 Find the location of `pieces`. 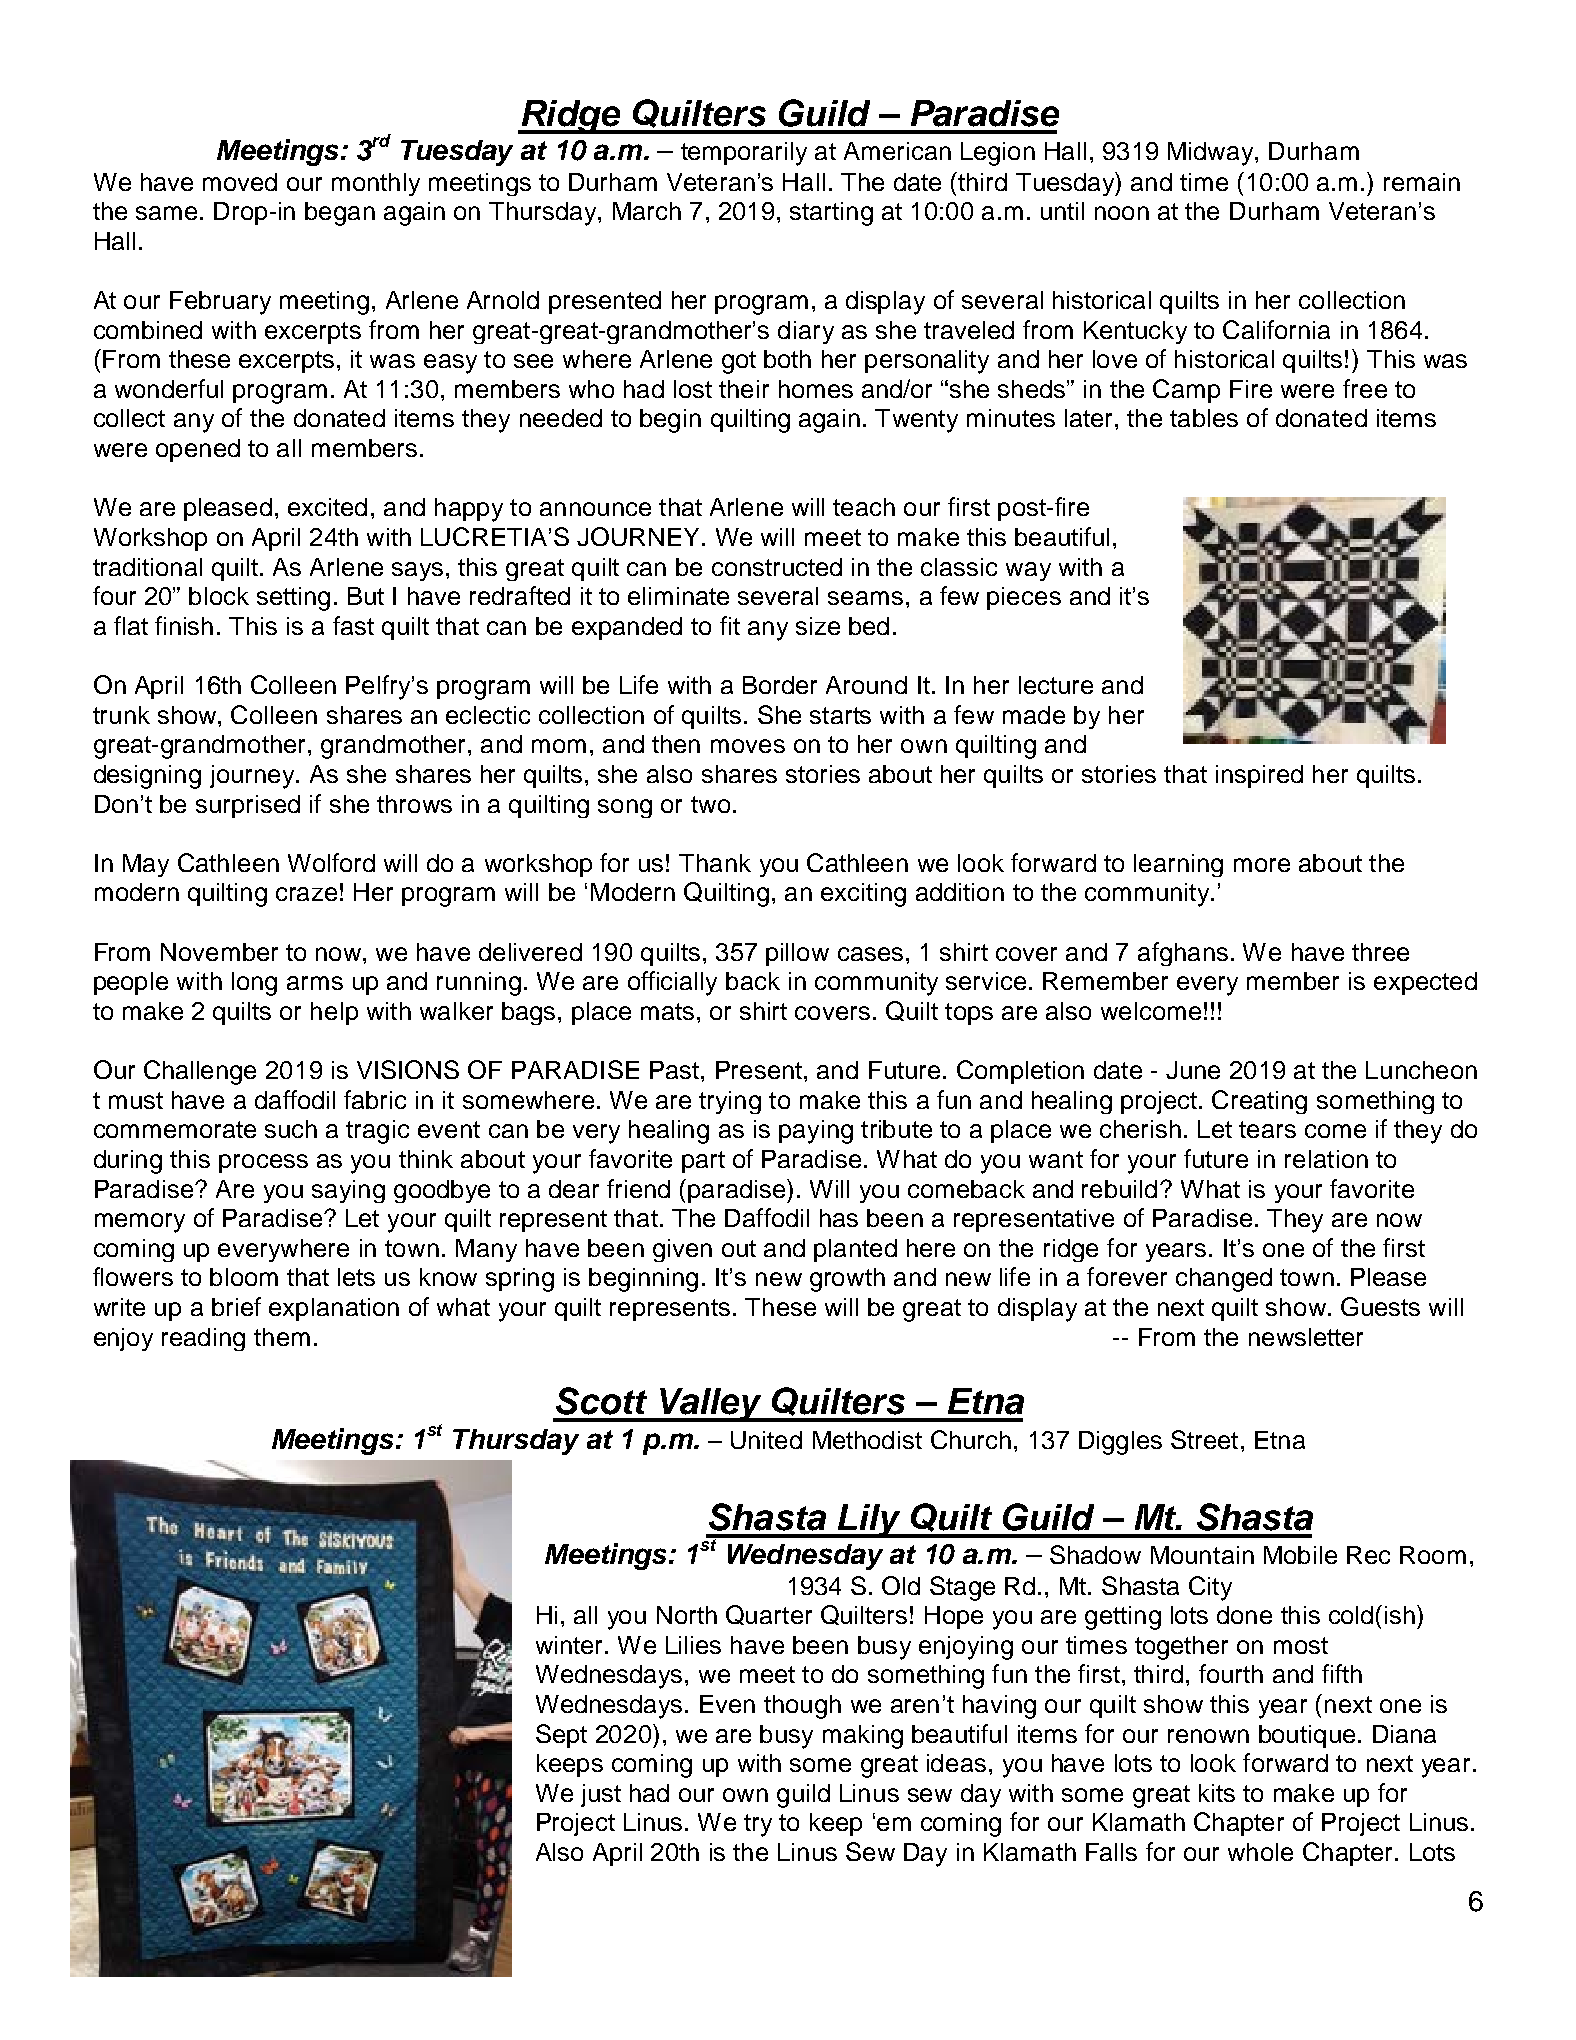

pieces is located at coordinates (1024, 598).
